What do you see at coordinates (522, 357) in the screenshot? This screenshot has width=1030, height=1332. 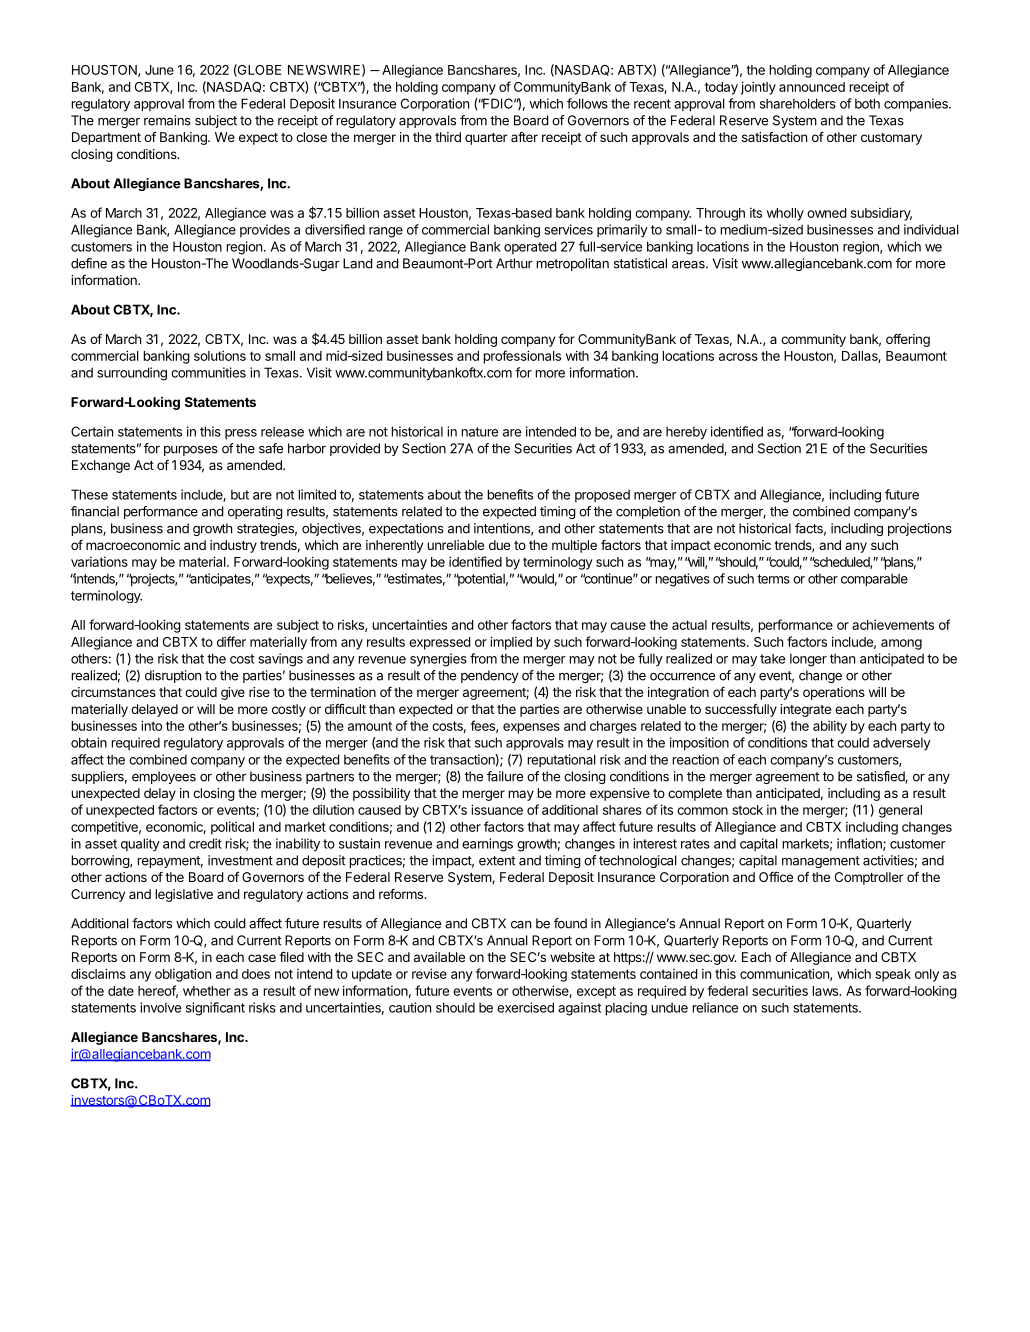 I see `professionals` at bounding box center [522, 357].
